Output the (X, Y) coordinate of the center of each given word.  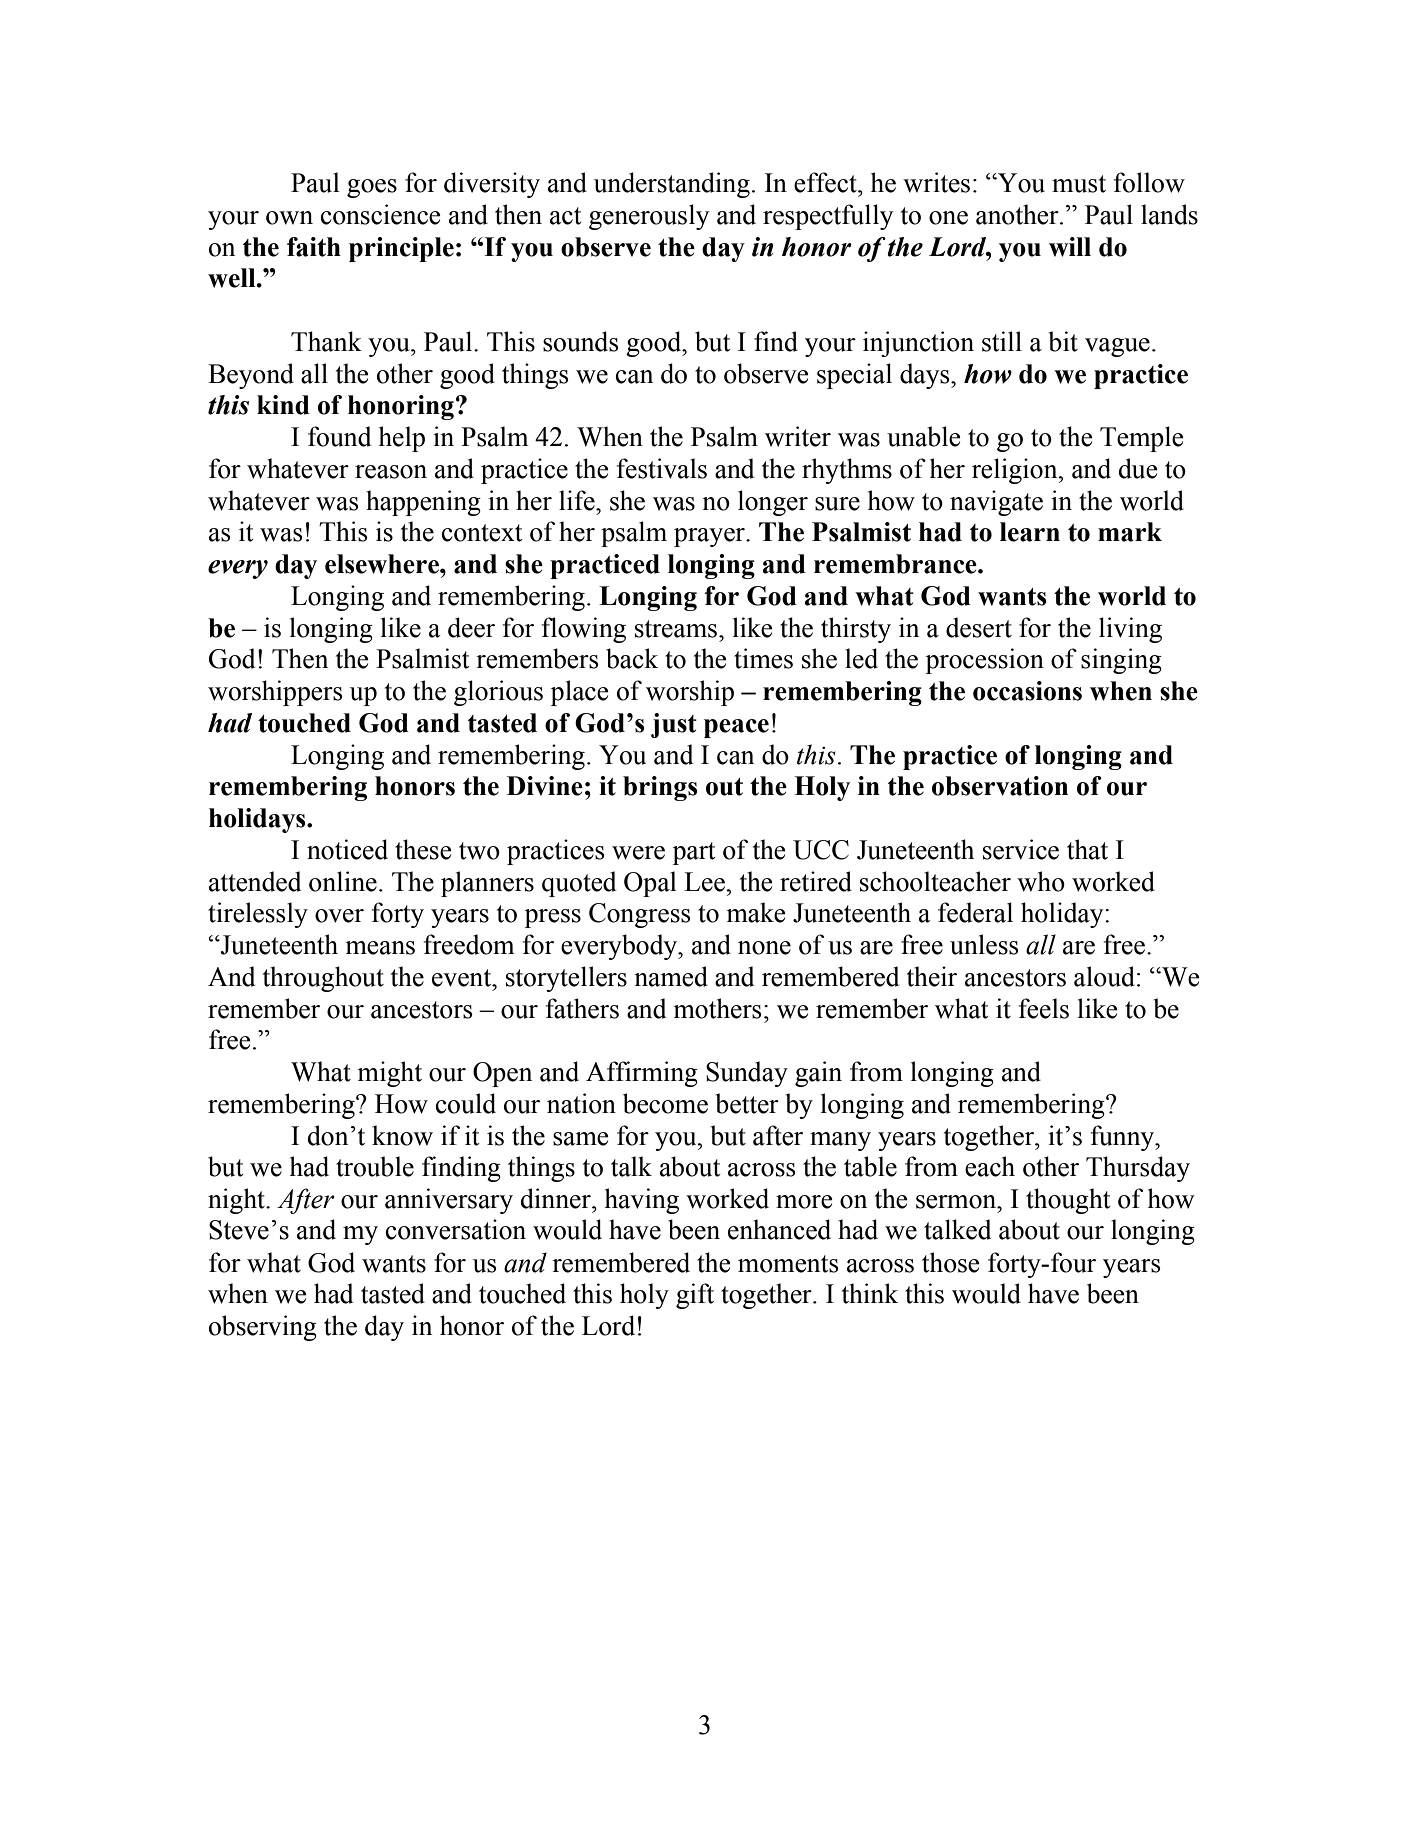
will (1070, 247)
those (951, 1262)
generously (649, 217)
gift (695, 1296)
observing (263, 1328)
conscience (381, 214)
